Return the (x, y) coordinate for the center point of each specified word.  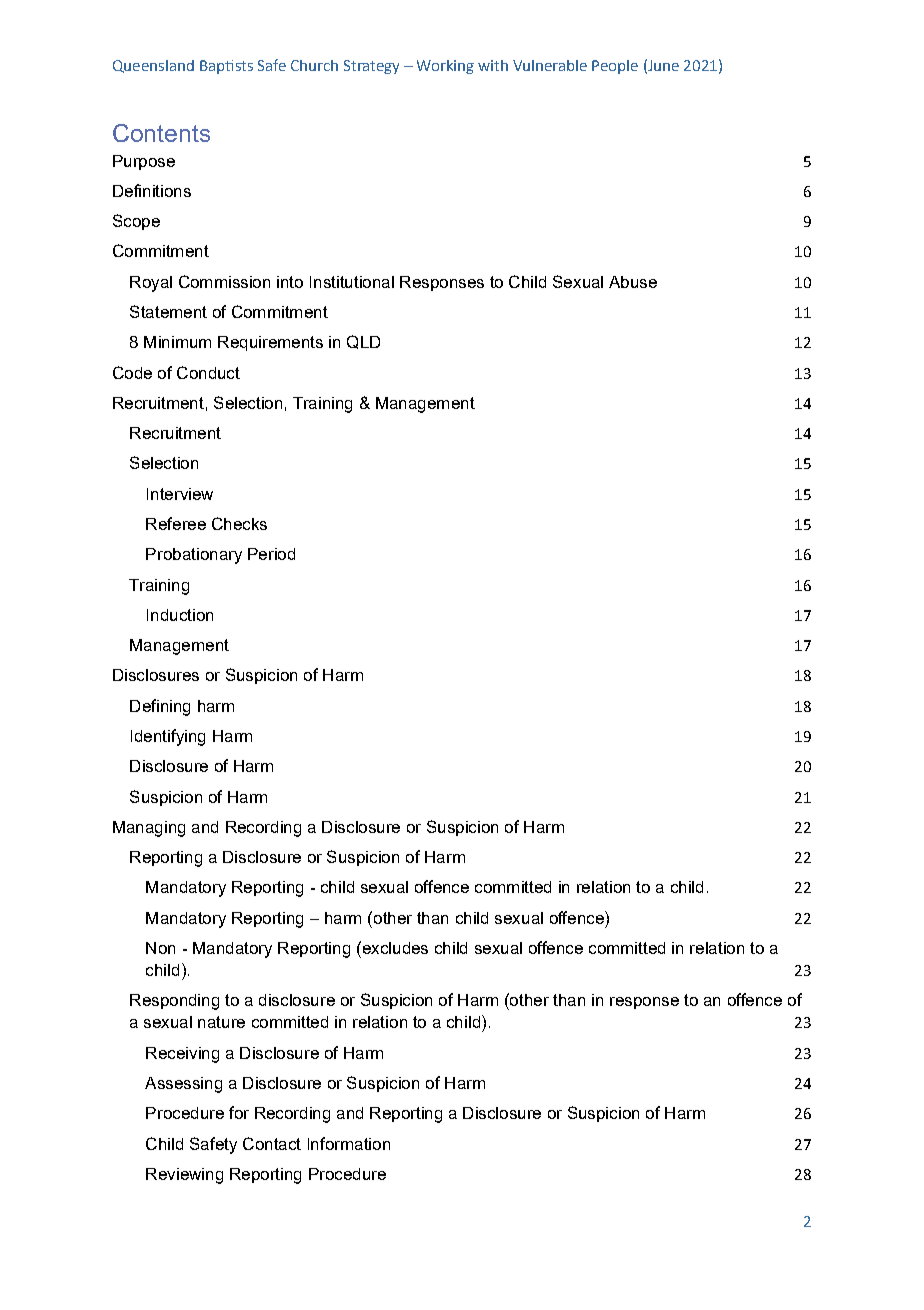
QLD (363, 342)
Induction (180, 615)
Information (349, 1143)
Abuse (633, 282)
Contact (272, 1143)
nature (221, 1022)
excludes (394, 947)
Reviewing (184, 1176)
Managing (149, 829)
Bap (213, 67)
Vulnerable (550, 65)
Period (271, 554)
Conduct (208, 372)
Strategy (371, 67)
